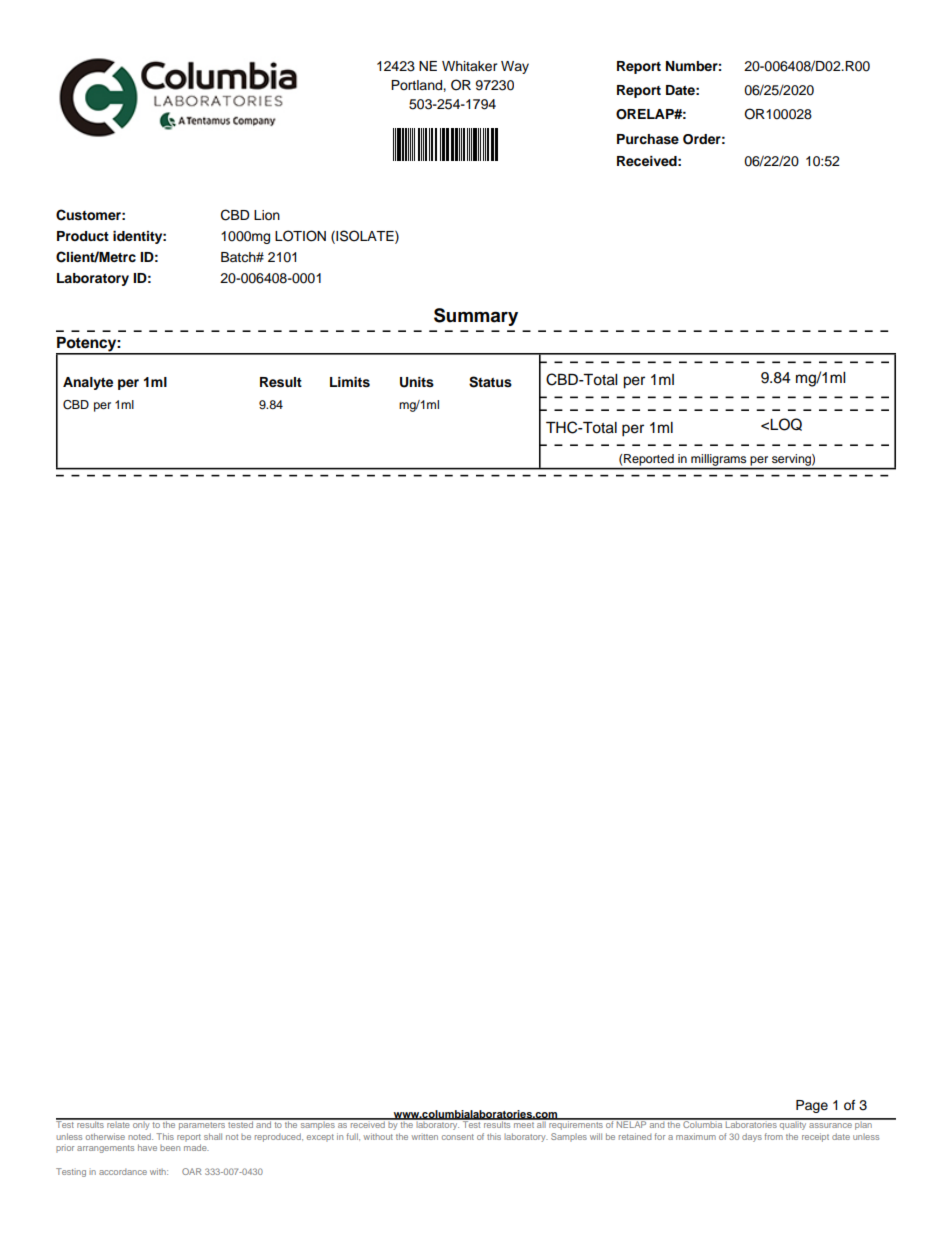  I want to click on Limits, so click(350, 382).
